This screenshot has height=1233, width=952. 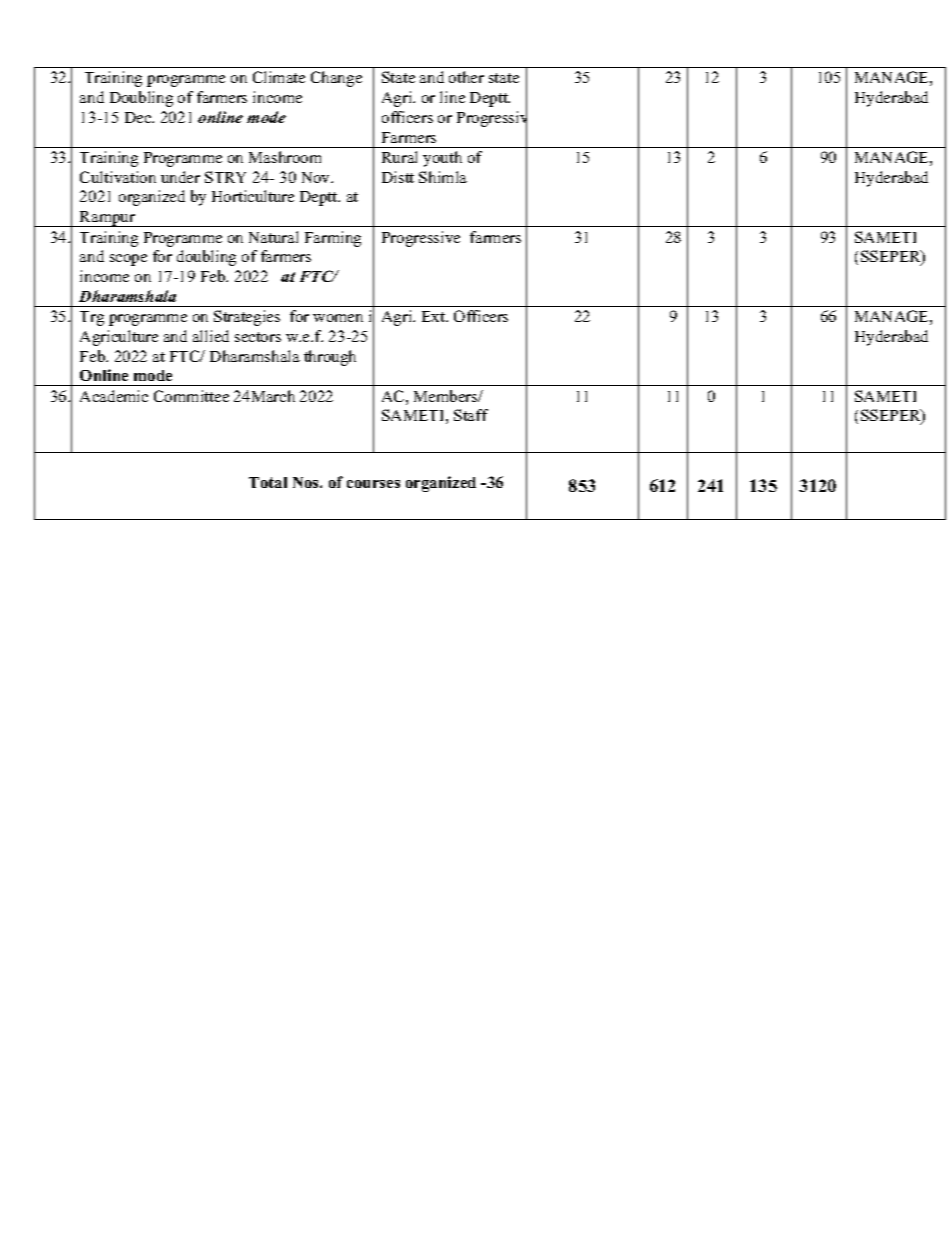 I want to click on Cultivation, so click(x=118, y=177).
